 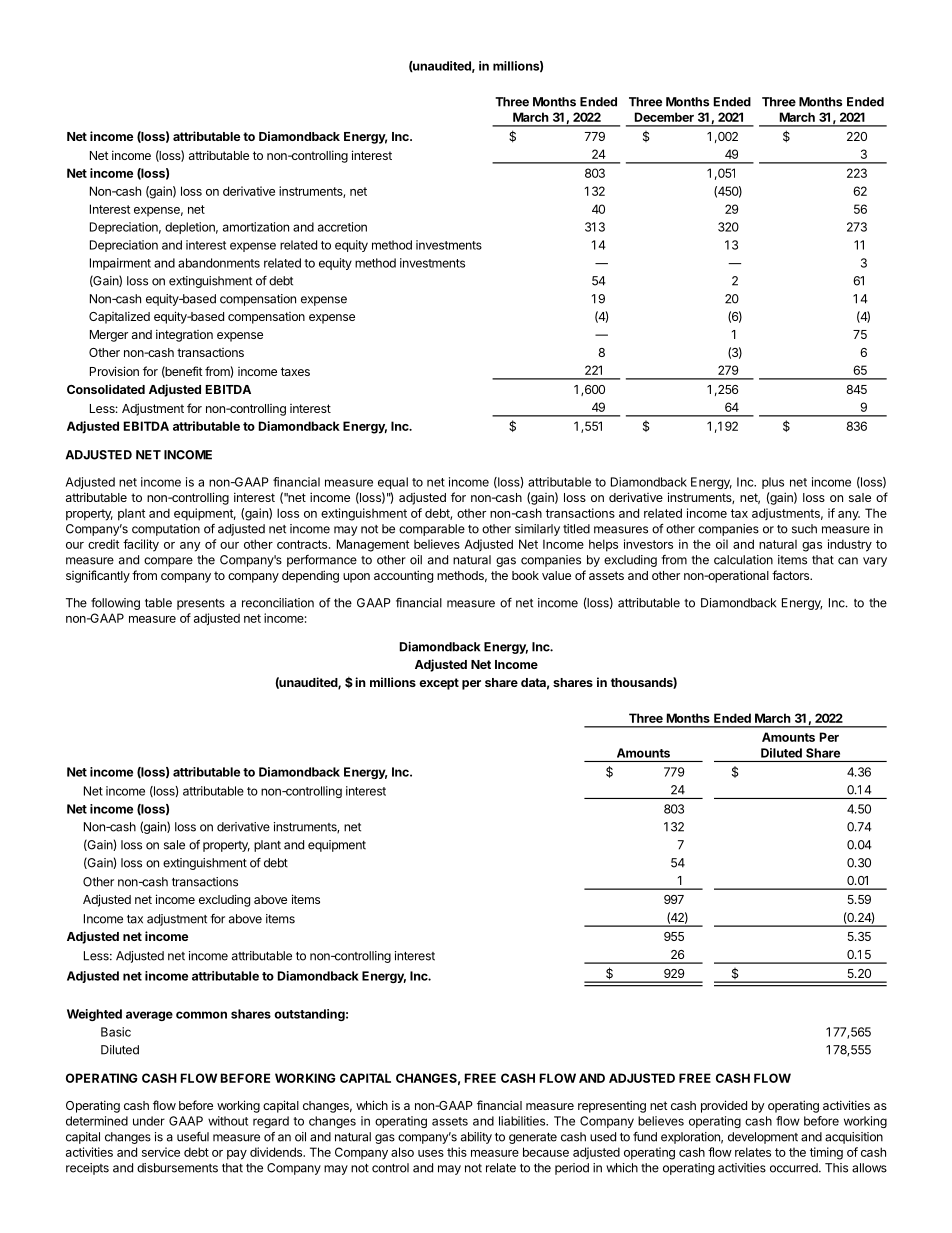 What do you see at coordinates (791, 575) in the screenshot?
I see `factors` at bounding box center [791, 575].
